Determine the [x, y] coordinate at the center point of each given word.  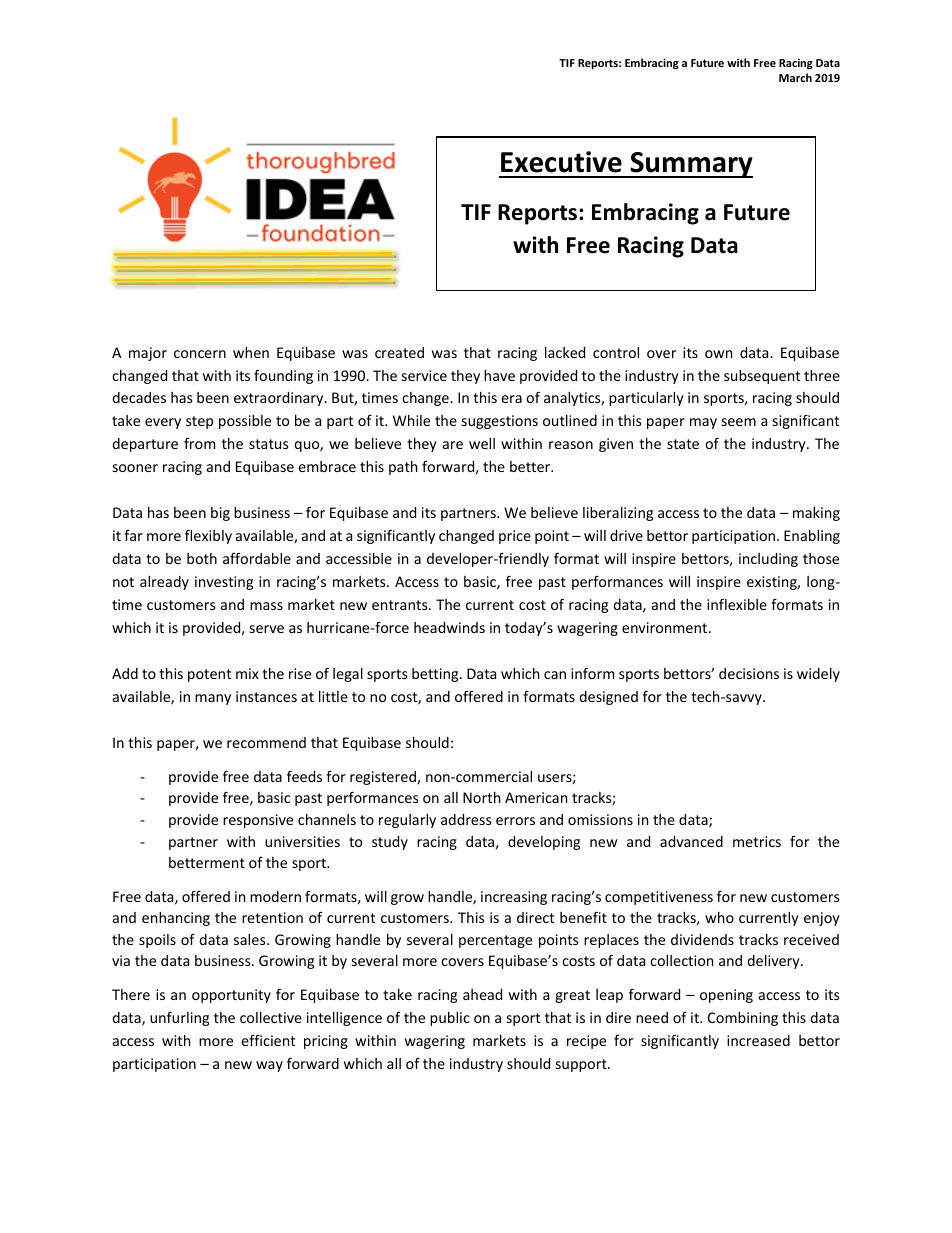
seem [739, 422]
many [213, 699]
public [450, 1019]
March [795, 77]
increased [758, 1040]
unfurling [179, 1018]
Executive [561, 162]
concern [200, 354]
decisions [749, 673]
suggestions [500, 422]
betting [436, 675]
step [199, 422]
